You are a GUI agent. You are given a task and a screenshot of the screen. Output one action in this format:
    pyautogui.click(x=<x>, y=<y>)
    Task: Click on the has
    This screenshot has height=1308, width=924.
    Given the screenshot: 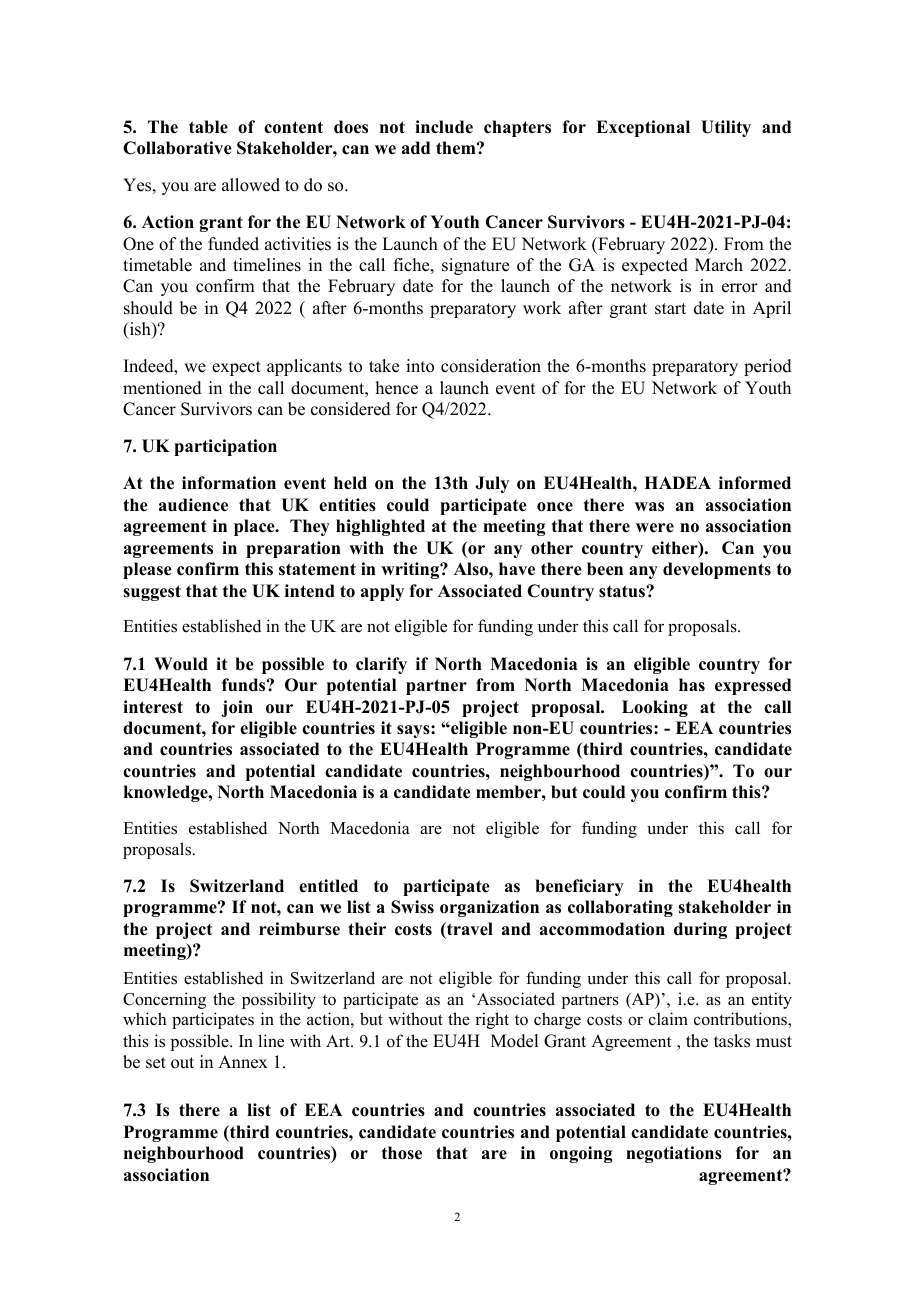 What is the action you would take?
    pyautogui.click(x=692, y=685)
